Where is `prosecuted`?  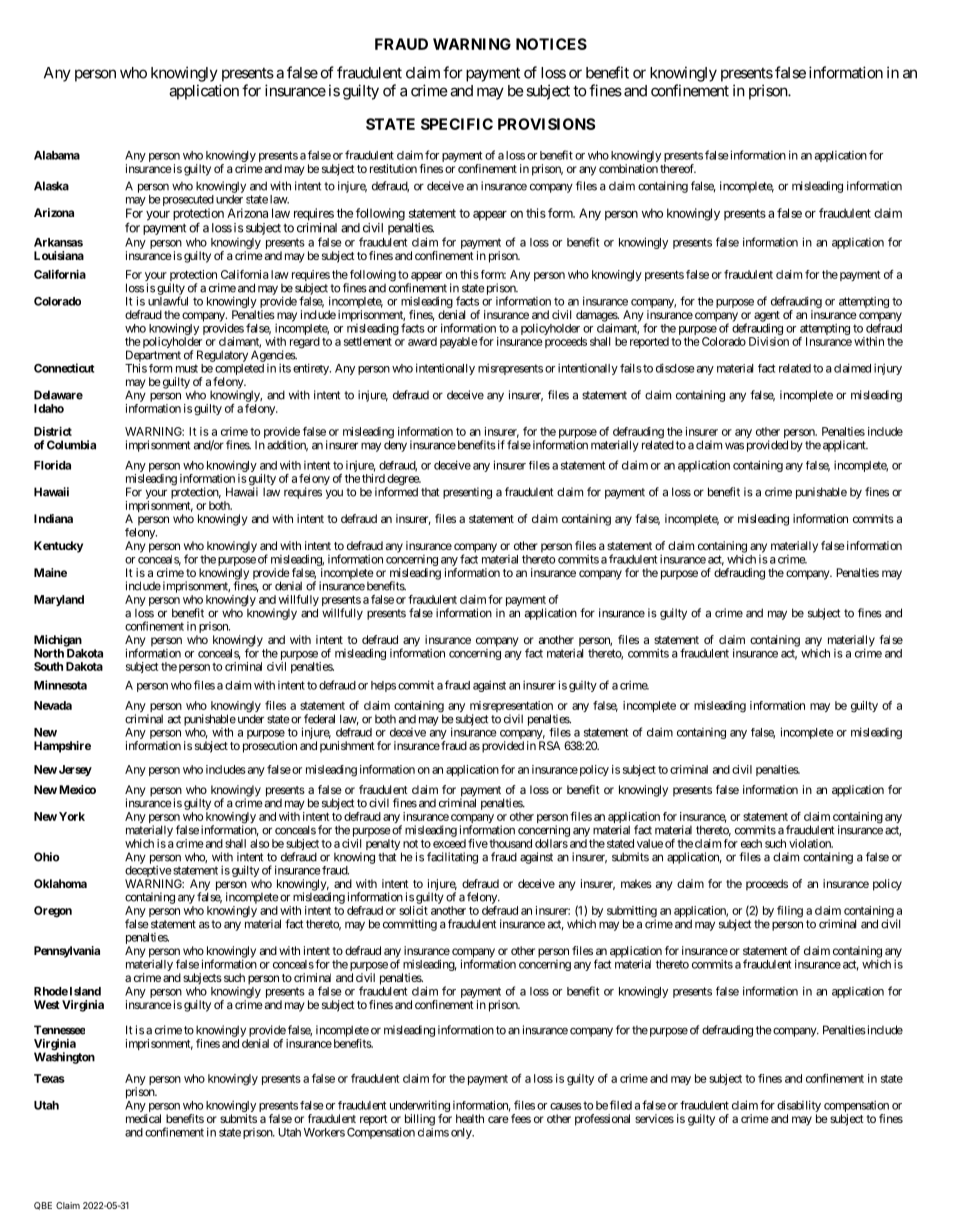
prosecuted is located at coordinates (188, 202).
